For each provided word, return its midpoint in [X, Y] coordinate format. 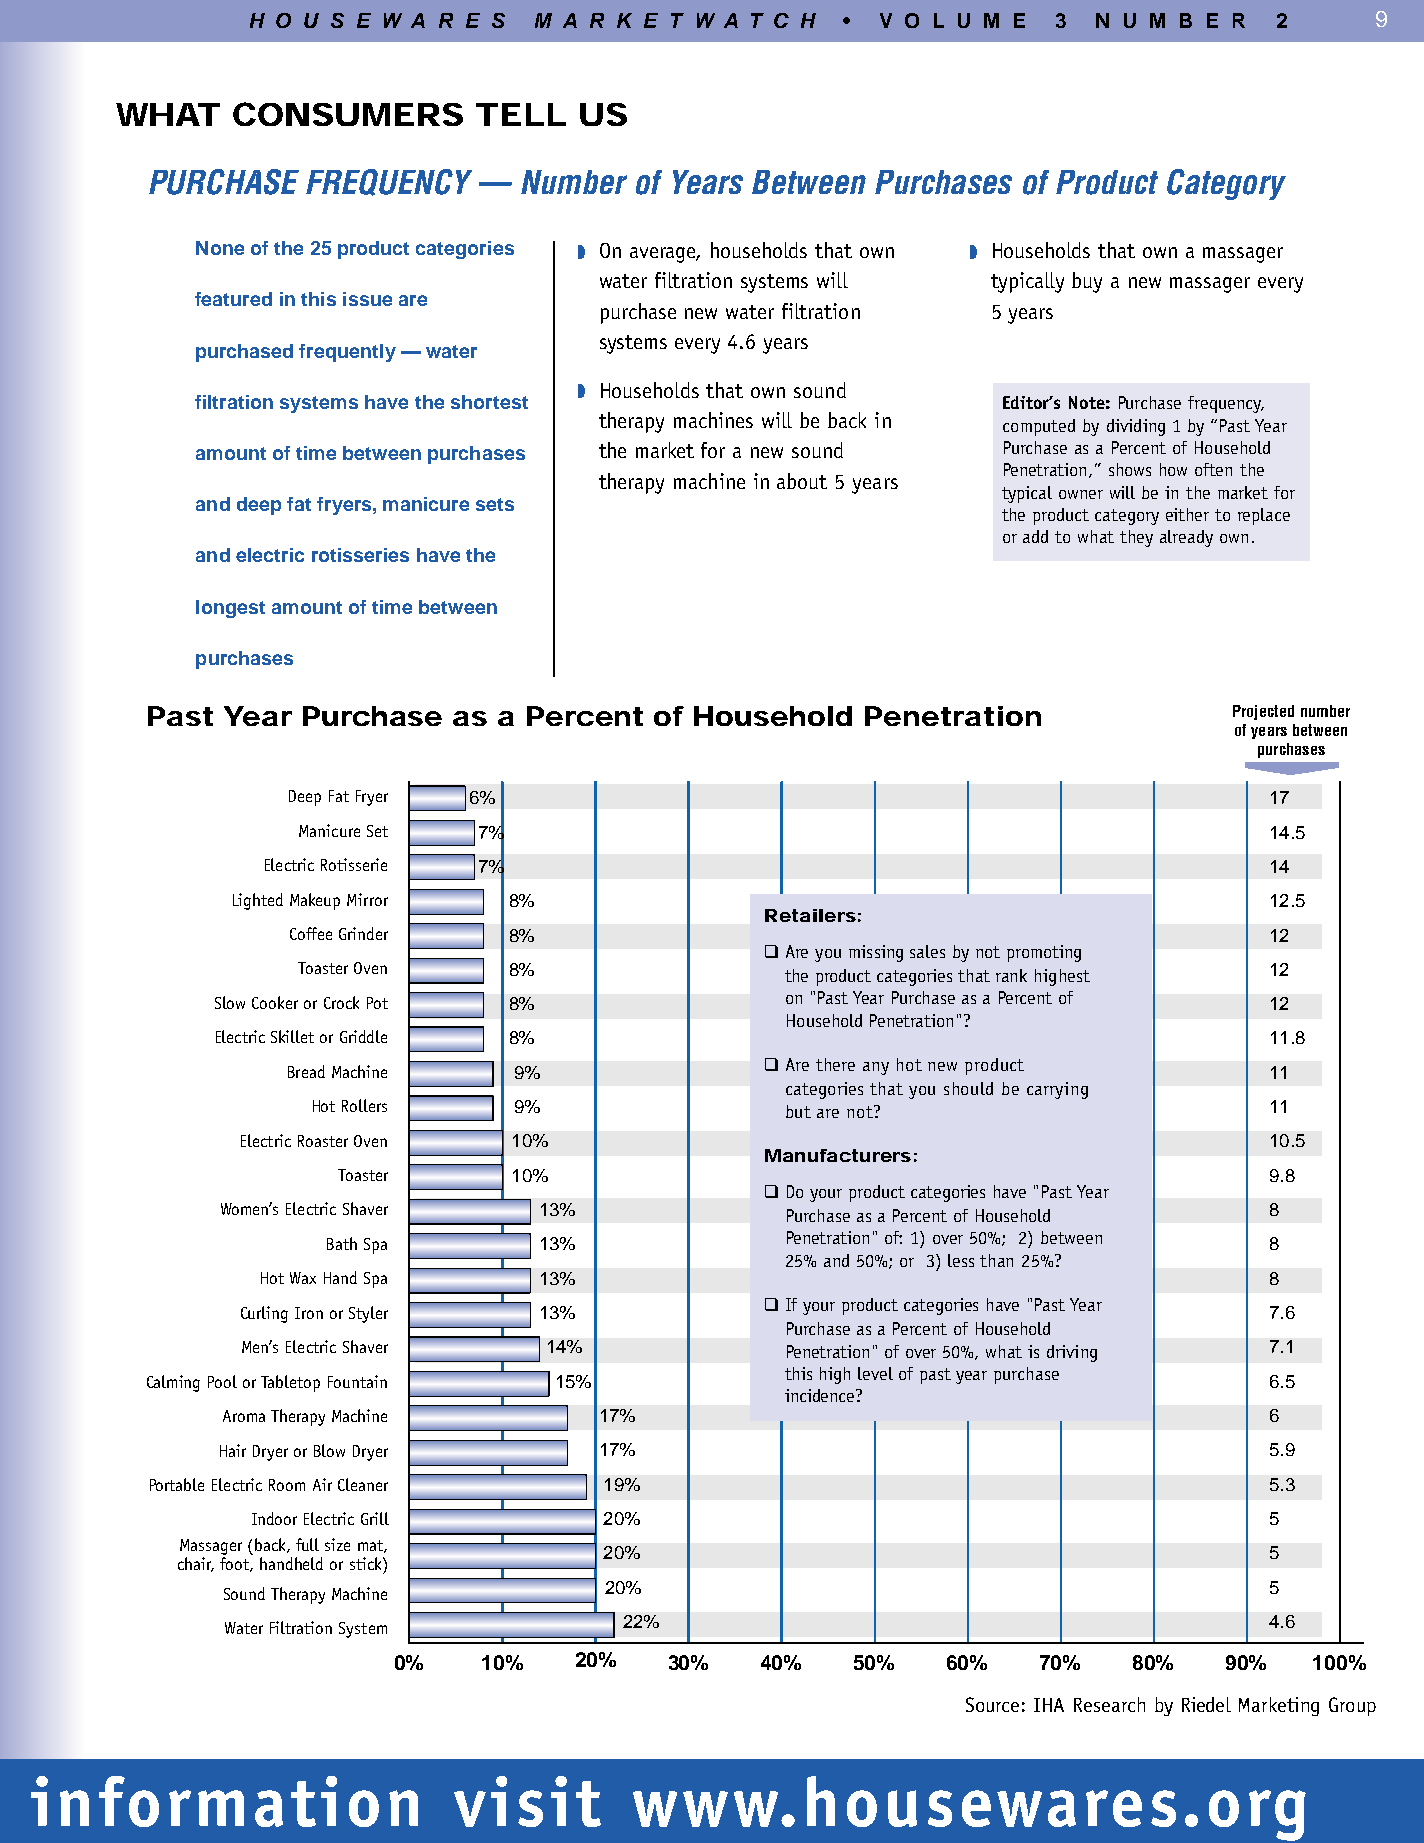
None [220, 248]
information [224, 1801]
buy [1087, 282]
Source [992, 1704]
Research [1109, 1704]
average [664, 255]
